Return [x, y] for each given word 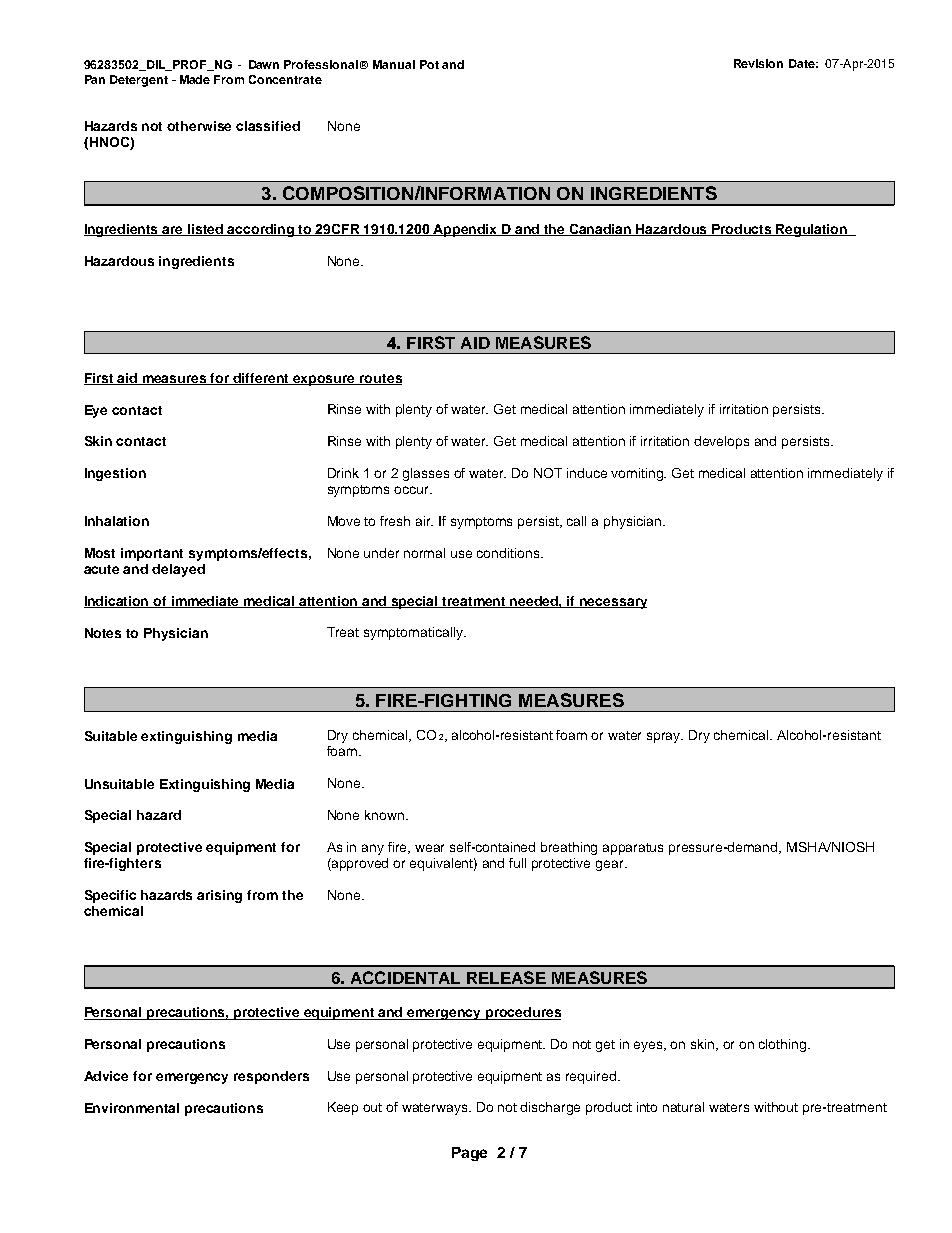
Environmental [132, 1108]
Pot [429, 64]
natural [683, 1107]
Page [469, 1154]
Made [195, 79]
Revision [758, 63]
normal [424, 553]
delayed [178, 570]
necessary [612, 603]
